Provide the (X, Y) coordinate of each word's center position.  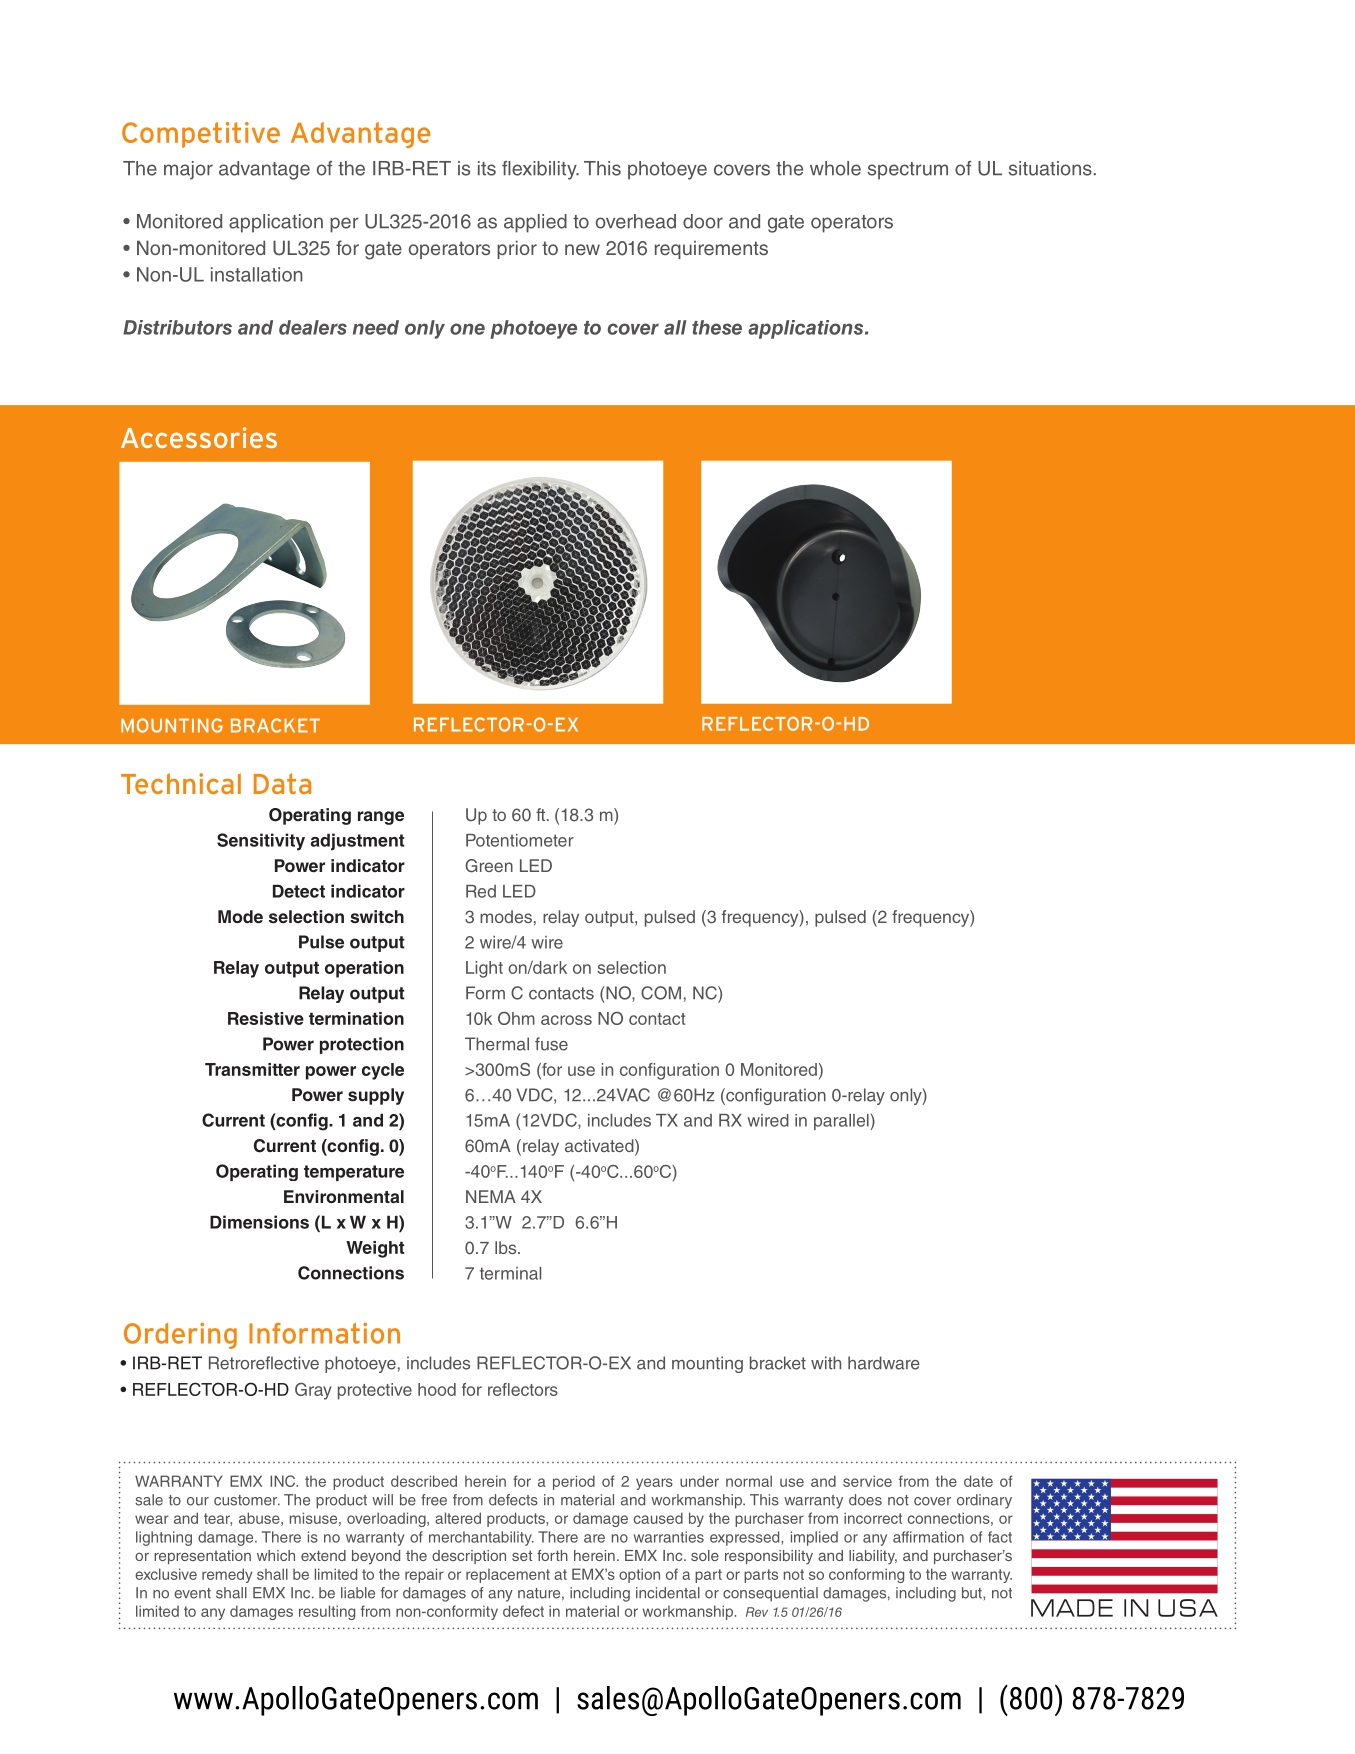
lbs (507, 1247)
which (276, 1555)
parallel (842, 1122)
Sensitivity (261, 842)
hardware (884, 1363)
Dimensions (259, 1222)
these (717, 327)
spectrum (907, 171)
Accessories (199, 437)
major (188, 170)
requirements (711, 249)
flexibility (540, 170)
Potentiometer (520, 840)
